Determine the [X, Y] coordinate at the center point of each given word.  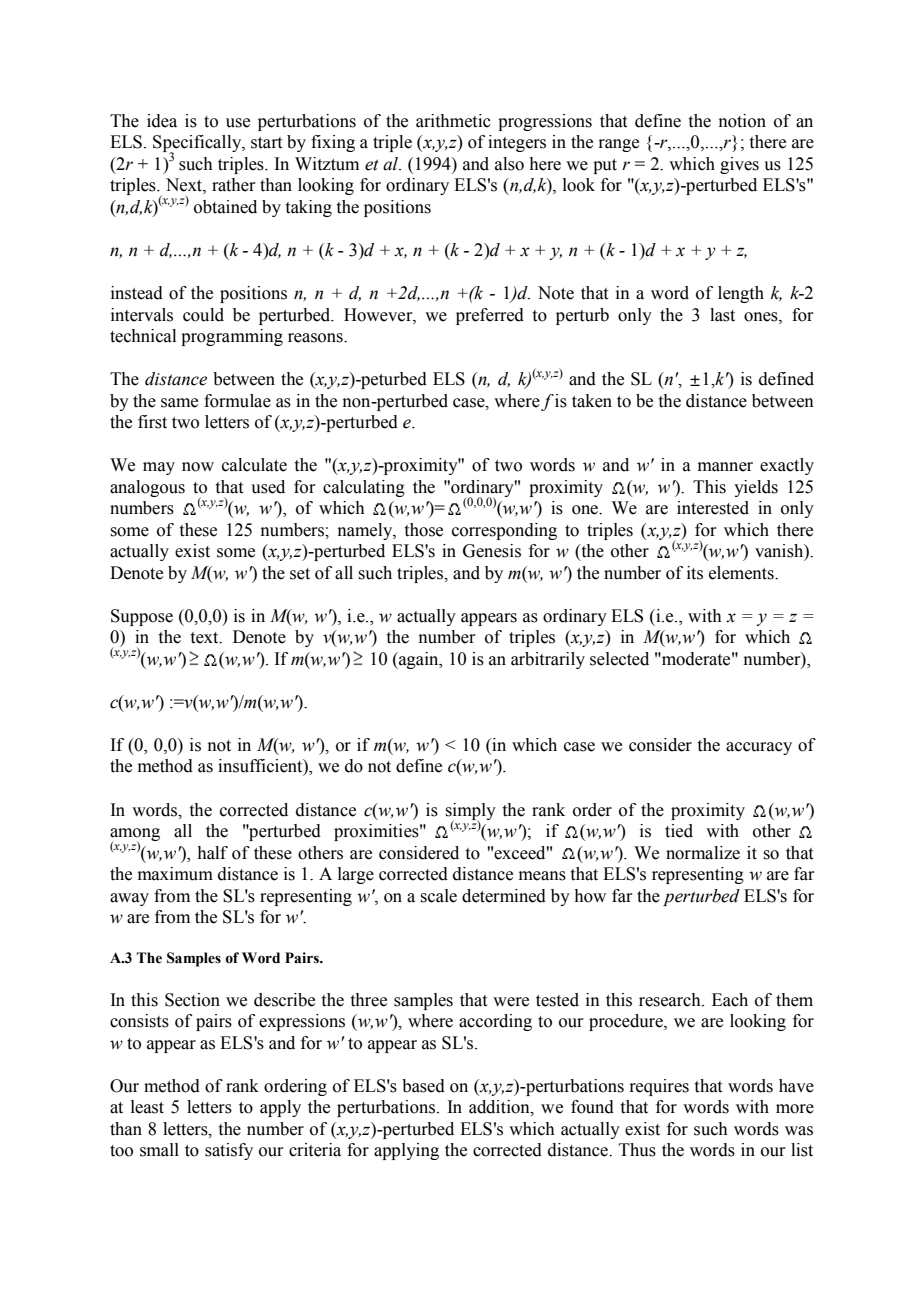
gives [739, 165]
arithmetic [453, 121]
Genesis [492, 551]
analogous [147, 488]
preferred [490, 316]
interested [713, 508]
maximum [175, 874]
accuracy [759, 748]
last [722, 315]
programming [232, 337]
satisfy [229, 1151]
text [206, 638]
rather [234, 185]
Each [730, 1000]
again [419, 660]
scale [438, 896]
